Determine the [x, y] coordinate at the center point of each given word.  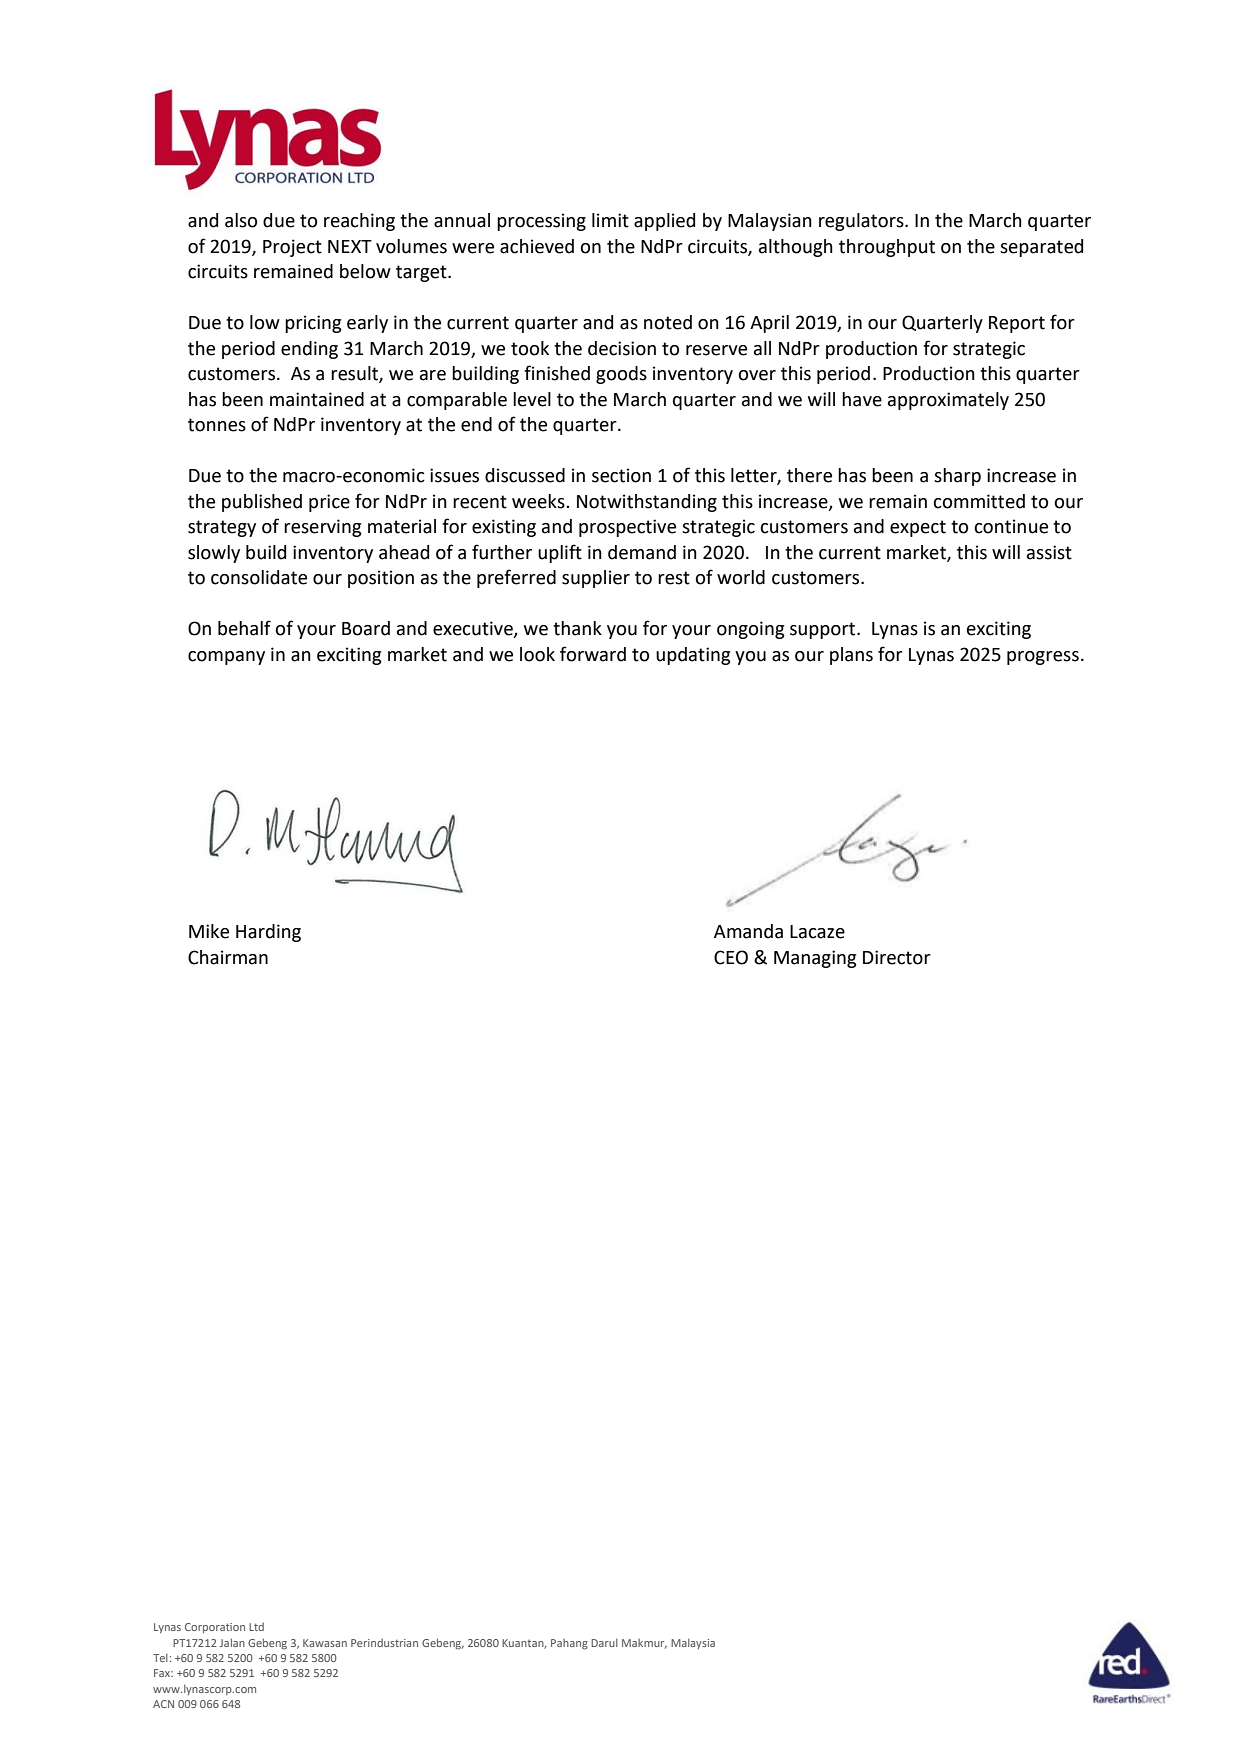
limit [610, 220]
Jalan [232, 1642]
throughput [887, 248]
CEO [731, 957]
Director [897, 957]
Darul [604, 1643]
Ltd [256, 1627]
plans [851, 656]
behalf [244, 628]
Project [292, 248]
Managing [815, 959]
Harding [268, 933]
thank [577, 628]
